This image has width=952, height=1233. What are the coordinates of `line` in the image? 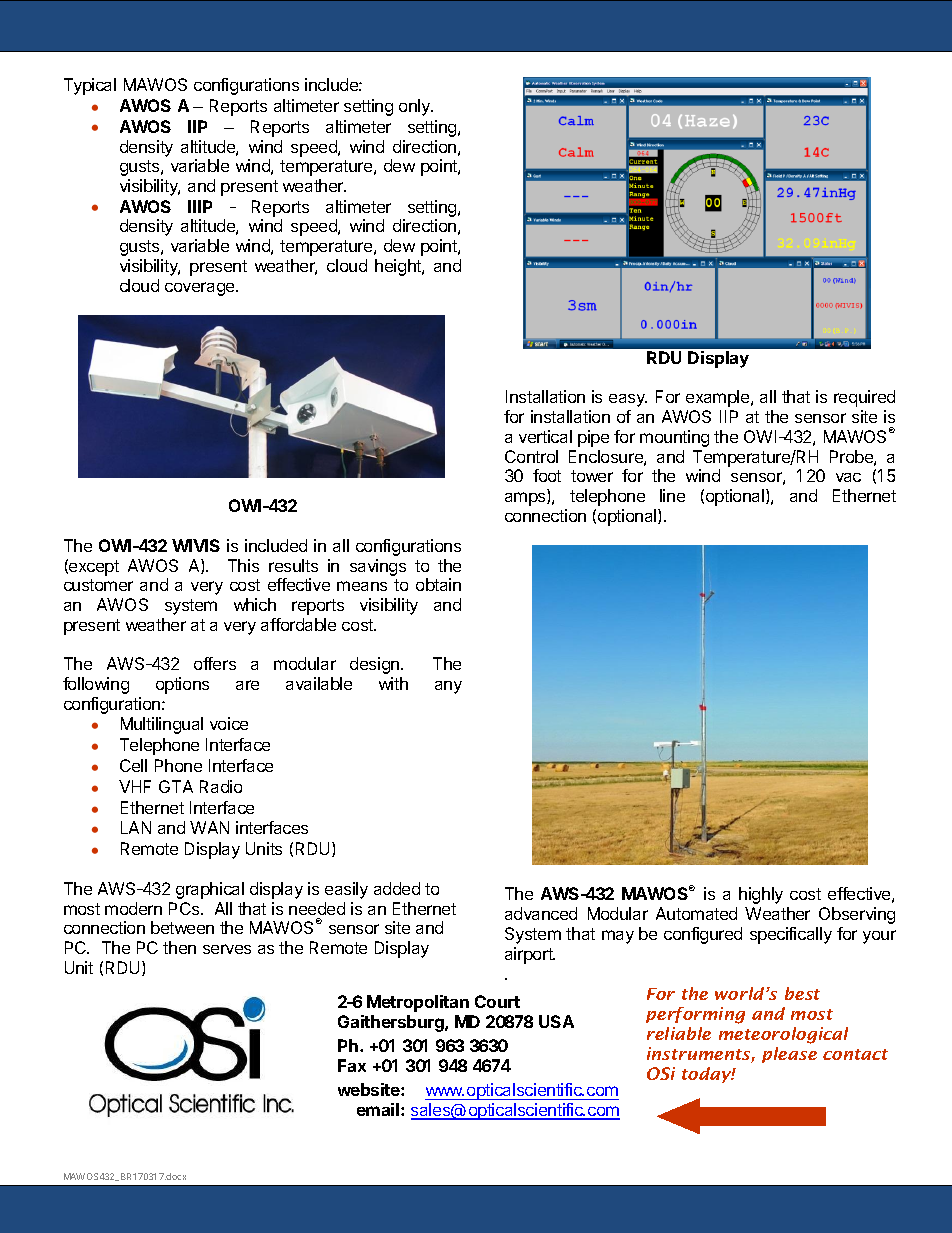 It's located at (672, 495).
